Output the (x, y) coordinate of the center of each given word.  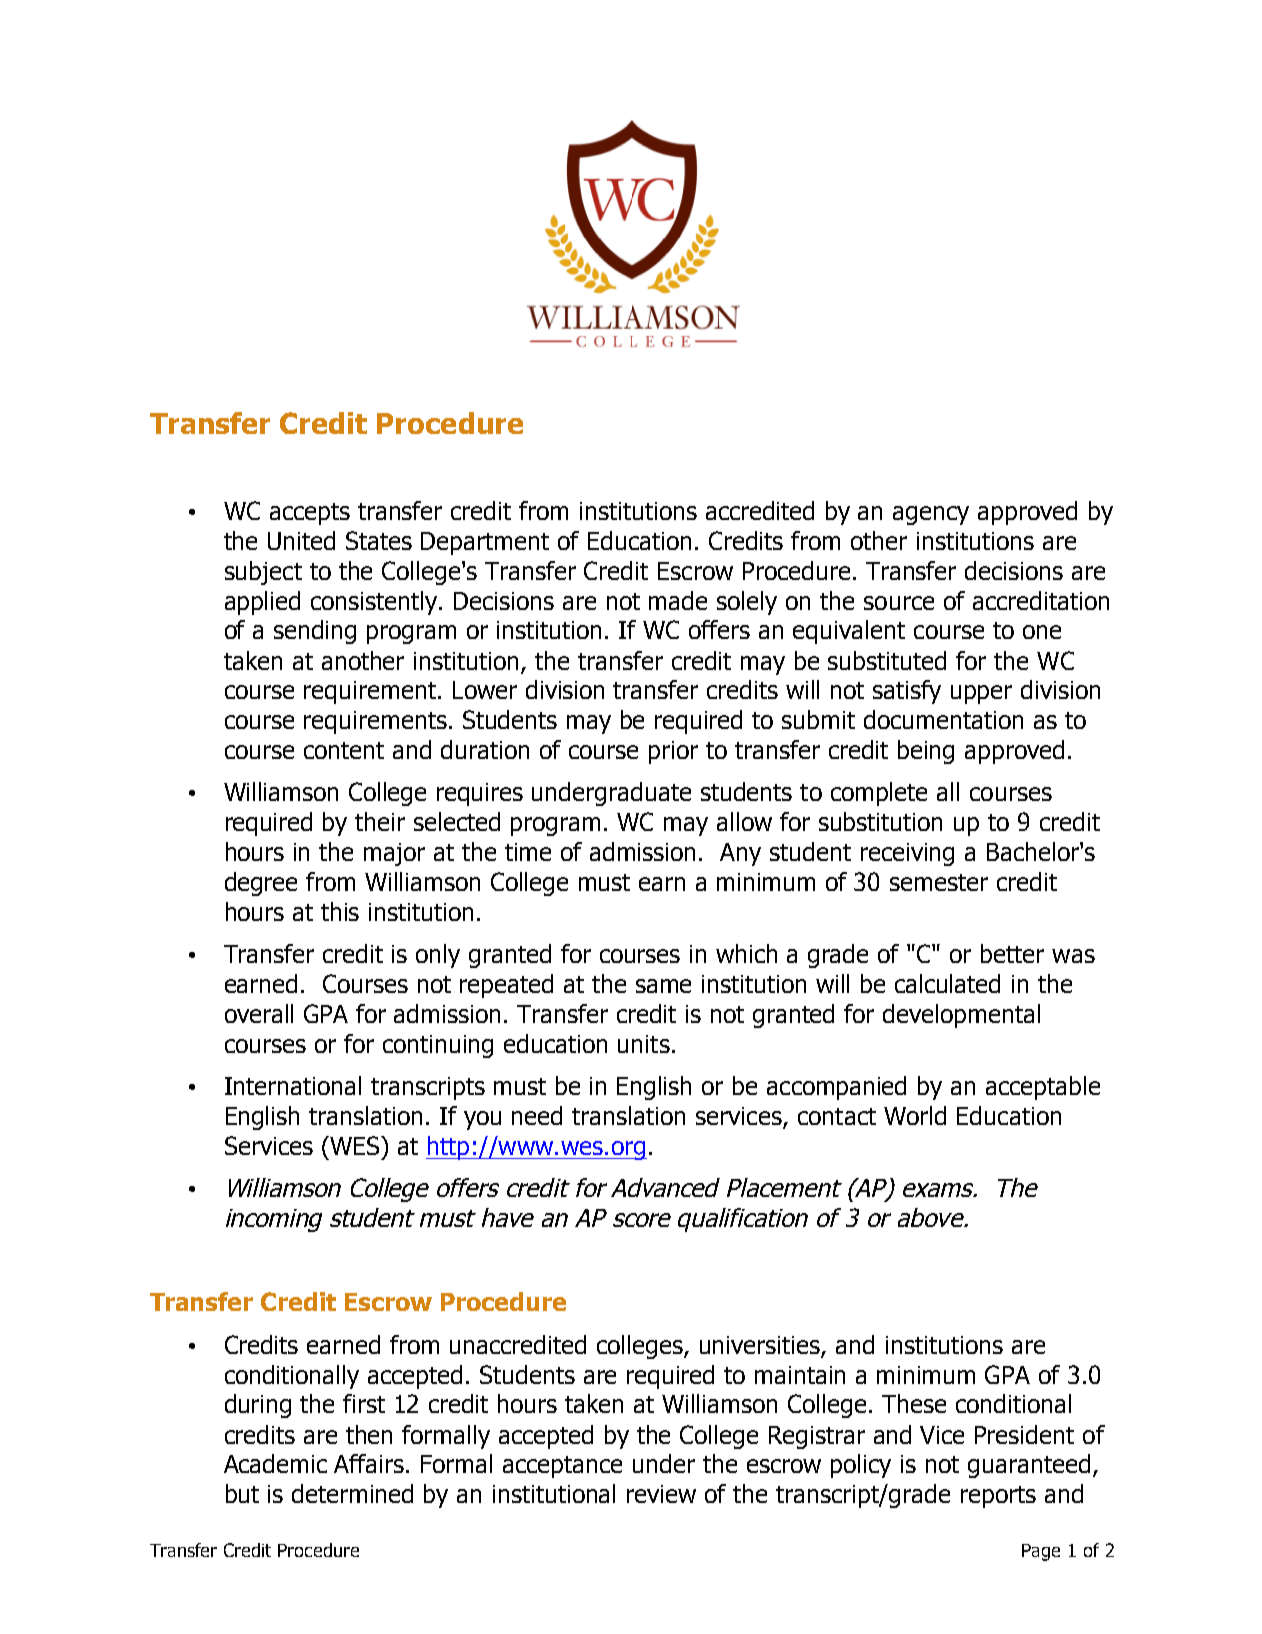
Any (740, 854)
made (678, 600)
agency (931, 515)
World (915, 1115)
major (394, 854)
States (379, 540)
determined (352, 1493)
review (661, 1494)
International (293, 1085)
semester (939, 882)
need (537, 1115)
